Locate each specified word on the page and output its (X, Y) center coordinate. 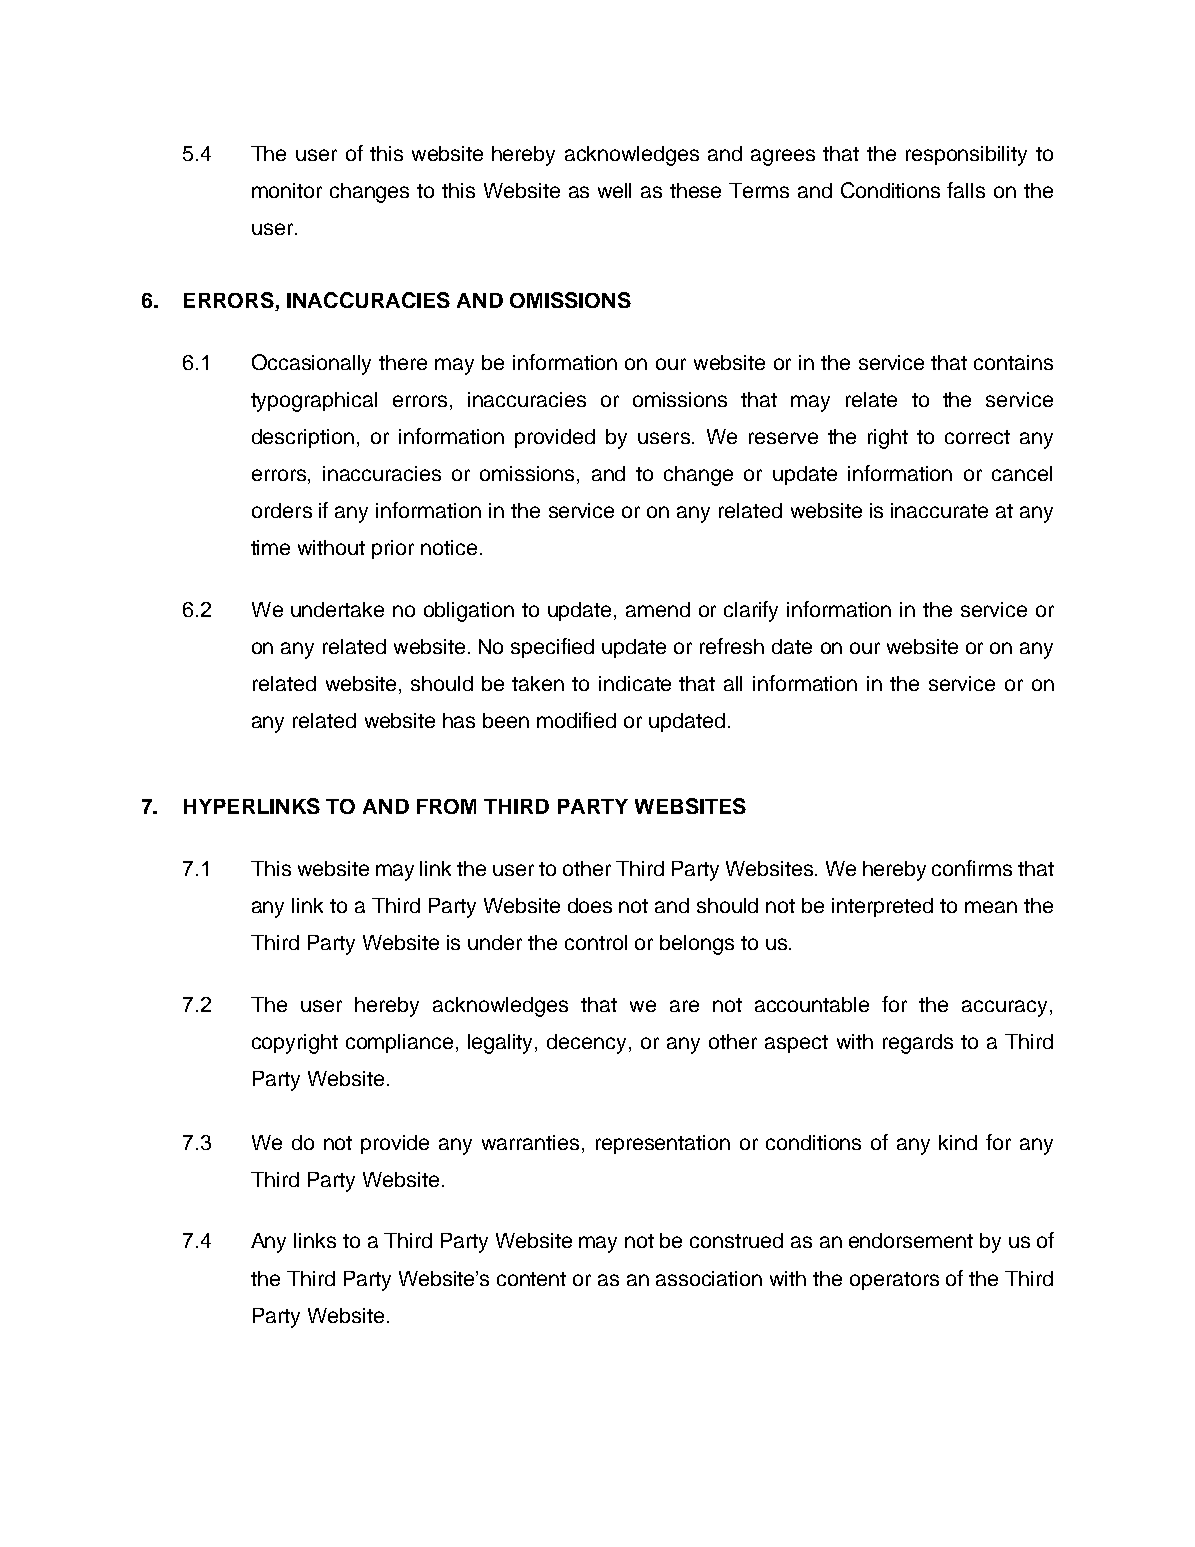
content (531, 1279)
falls (966, 190)
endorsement (911, 1240)
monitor (287, 190)
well (614, 190)
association (709, 1278)
